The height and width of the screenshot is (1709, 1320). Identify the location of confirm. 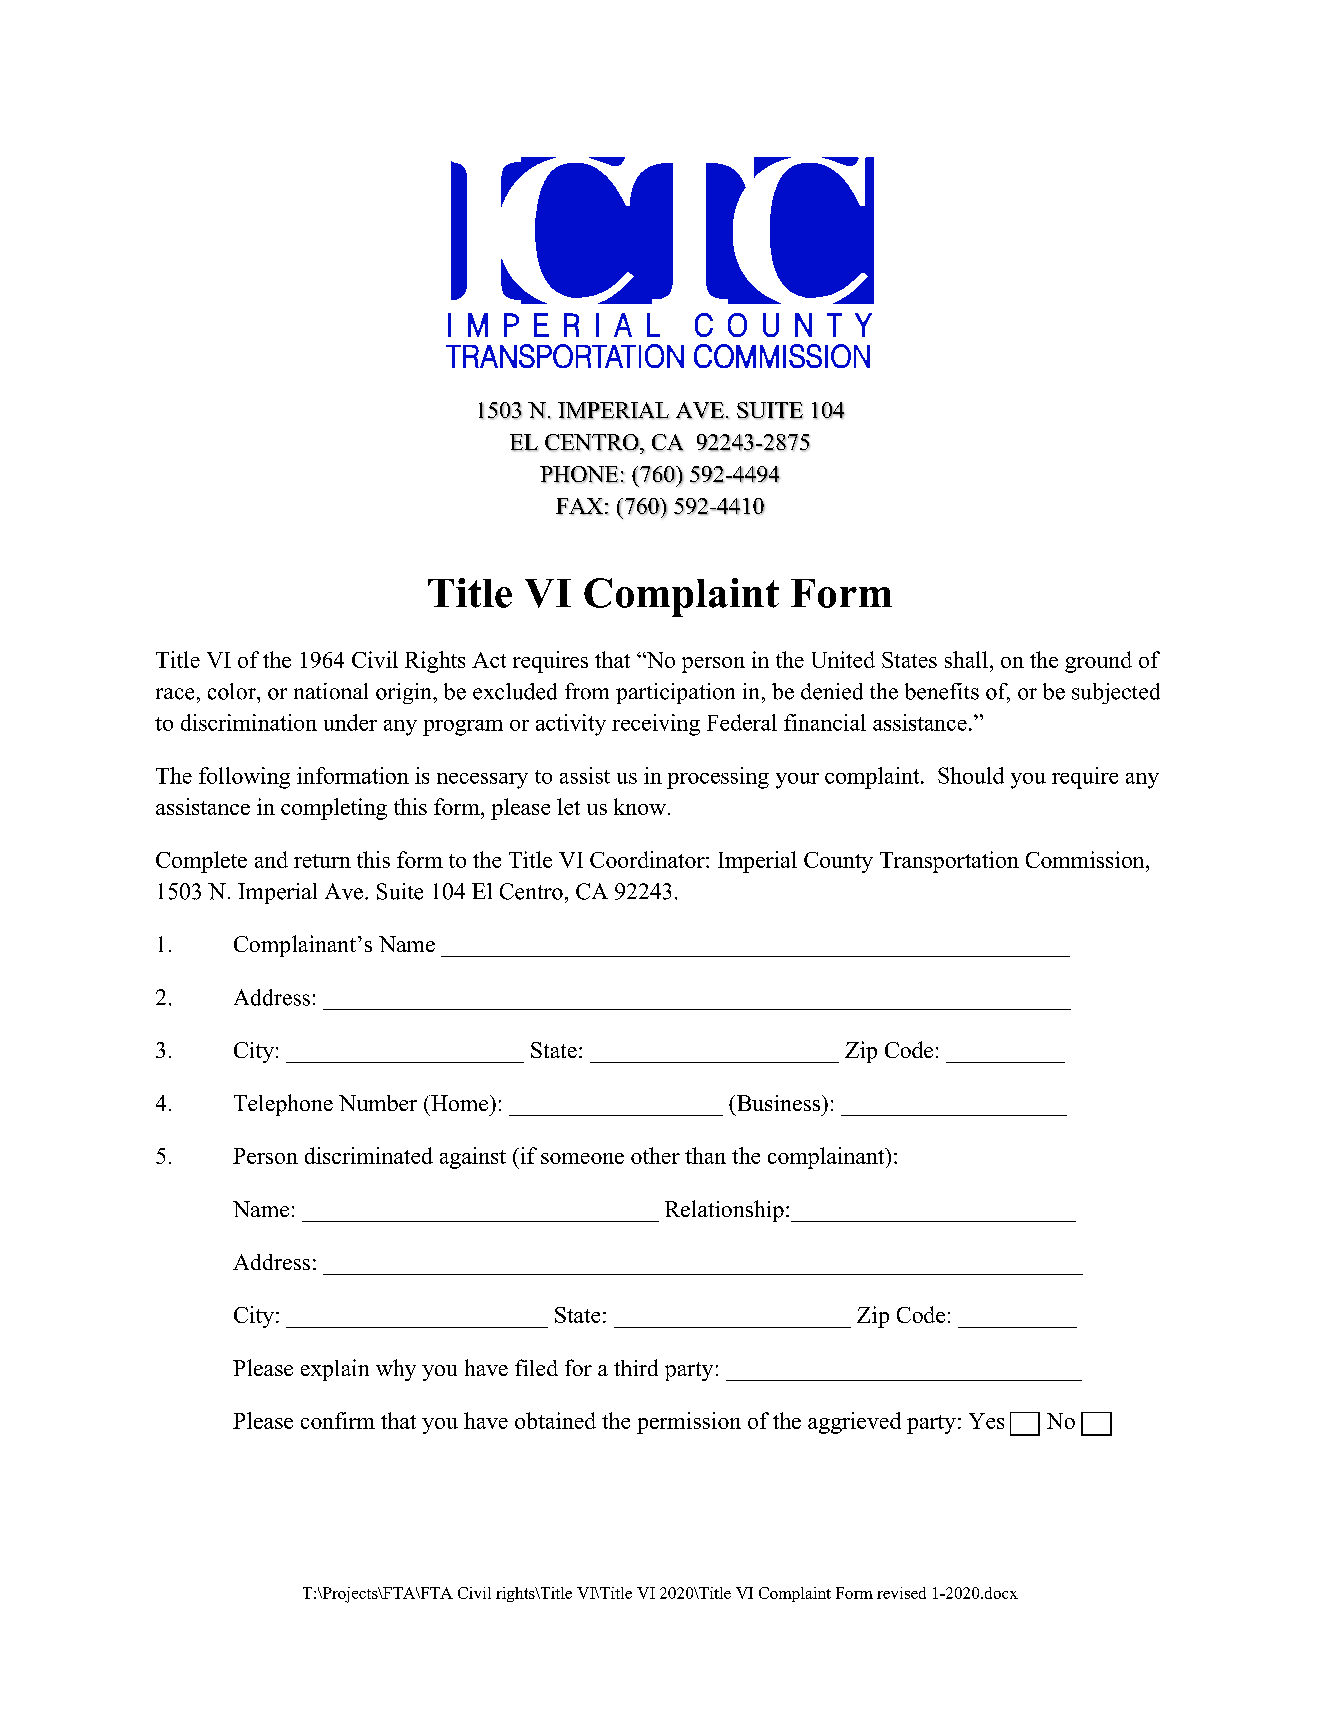
(338, 1420).
